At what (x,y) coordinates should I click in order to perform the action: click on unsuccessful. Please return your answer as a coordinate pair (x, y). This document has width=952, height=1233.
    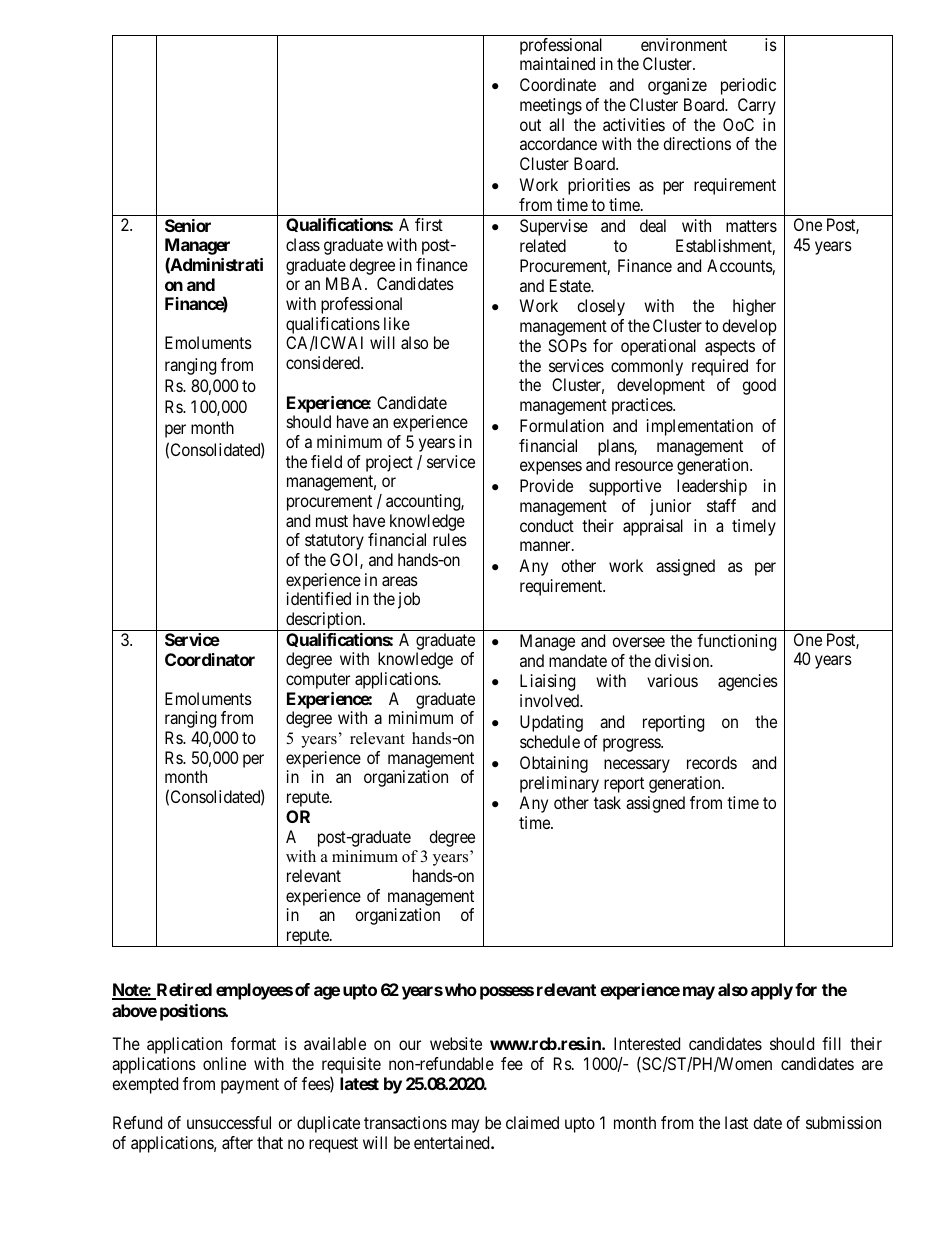
    Looking at the image, I should click on (229, 1122).
